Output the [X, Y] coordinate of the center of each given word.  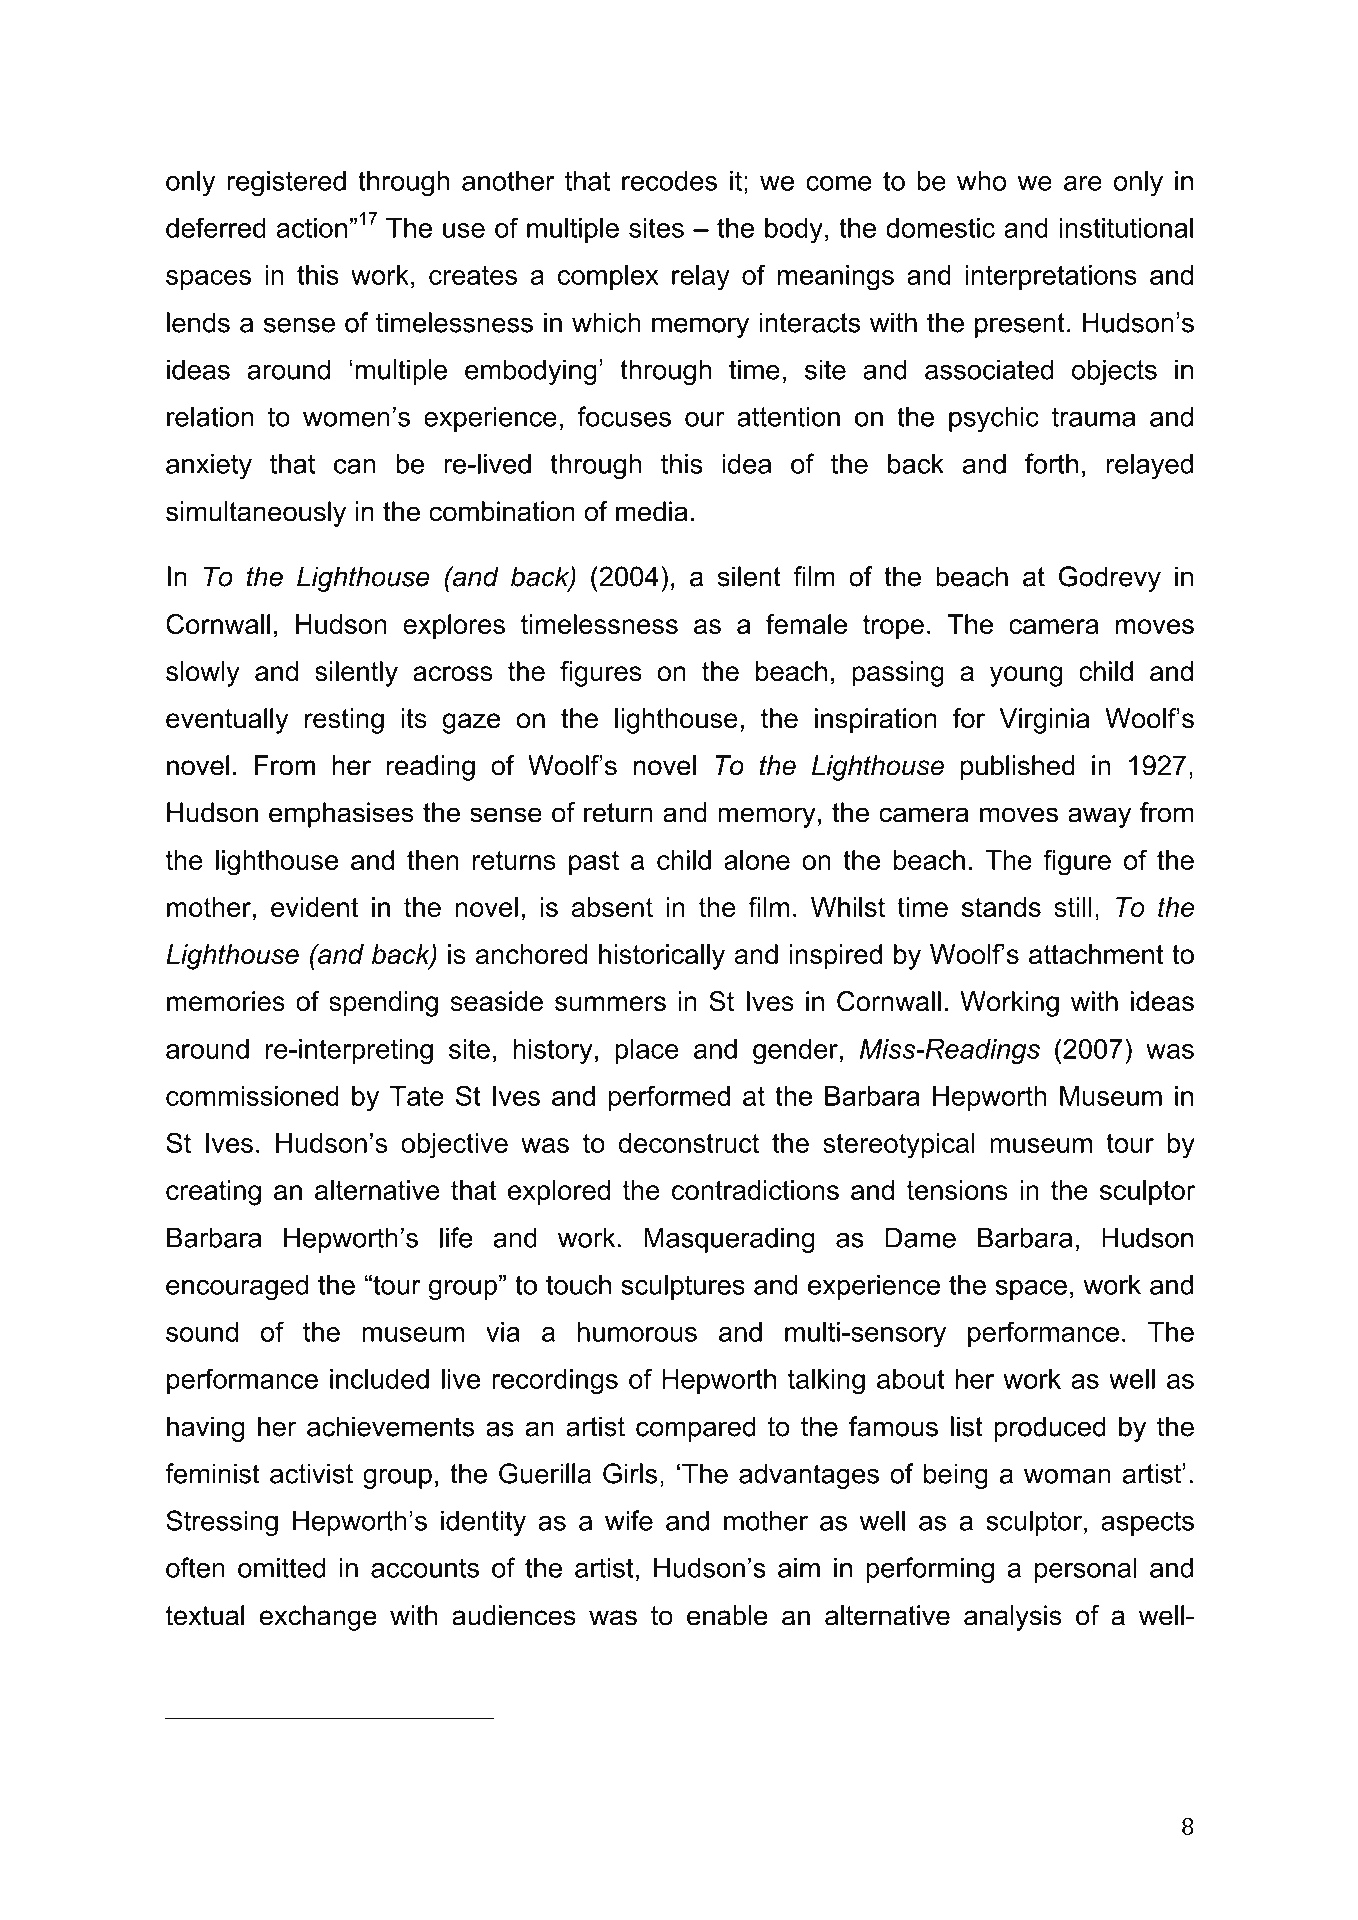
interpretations [1051, 277]
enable [727, 1615]
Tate [417, 1096]
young [1026, 676]
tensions [957, 1190]
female [806, 624]
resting [344, 721]
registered [286, 184]
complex [608, 277]
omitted [281, 1568]
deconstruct [689, 1143]
